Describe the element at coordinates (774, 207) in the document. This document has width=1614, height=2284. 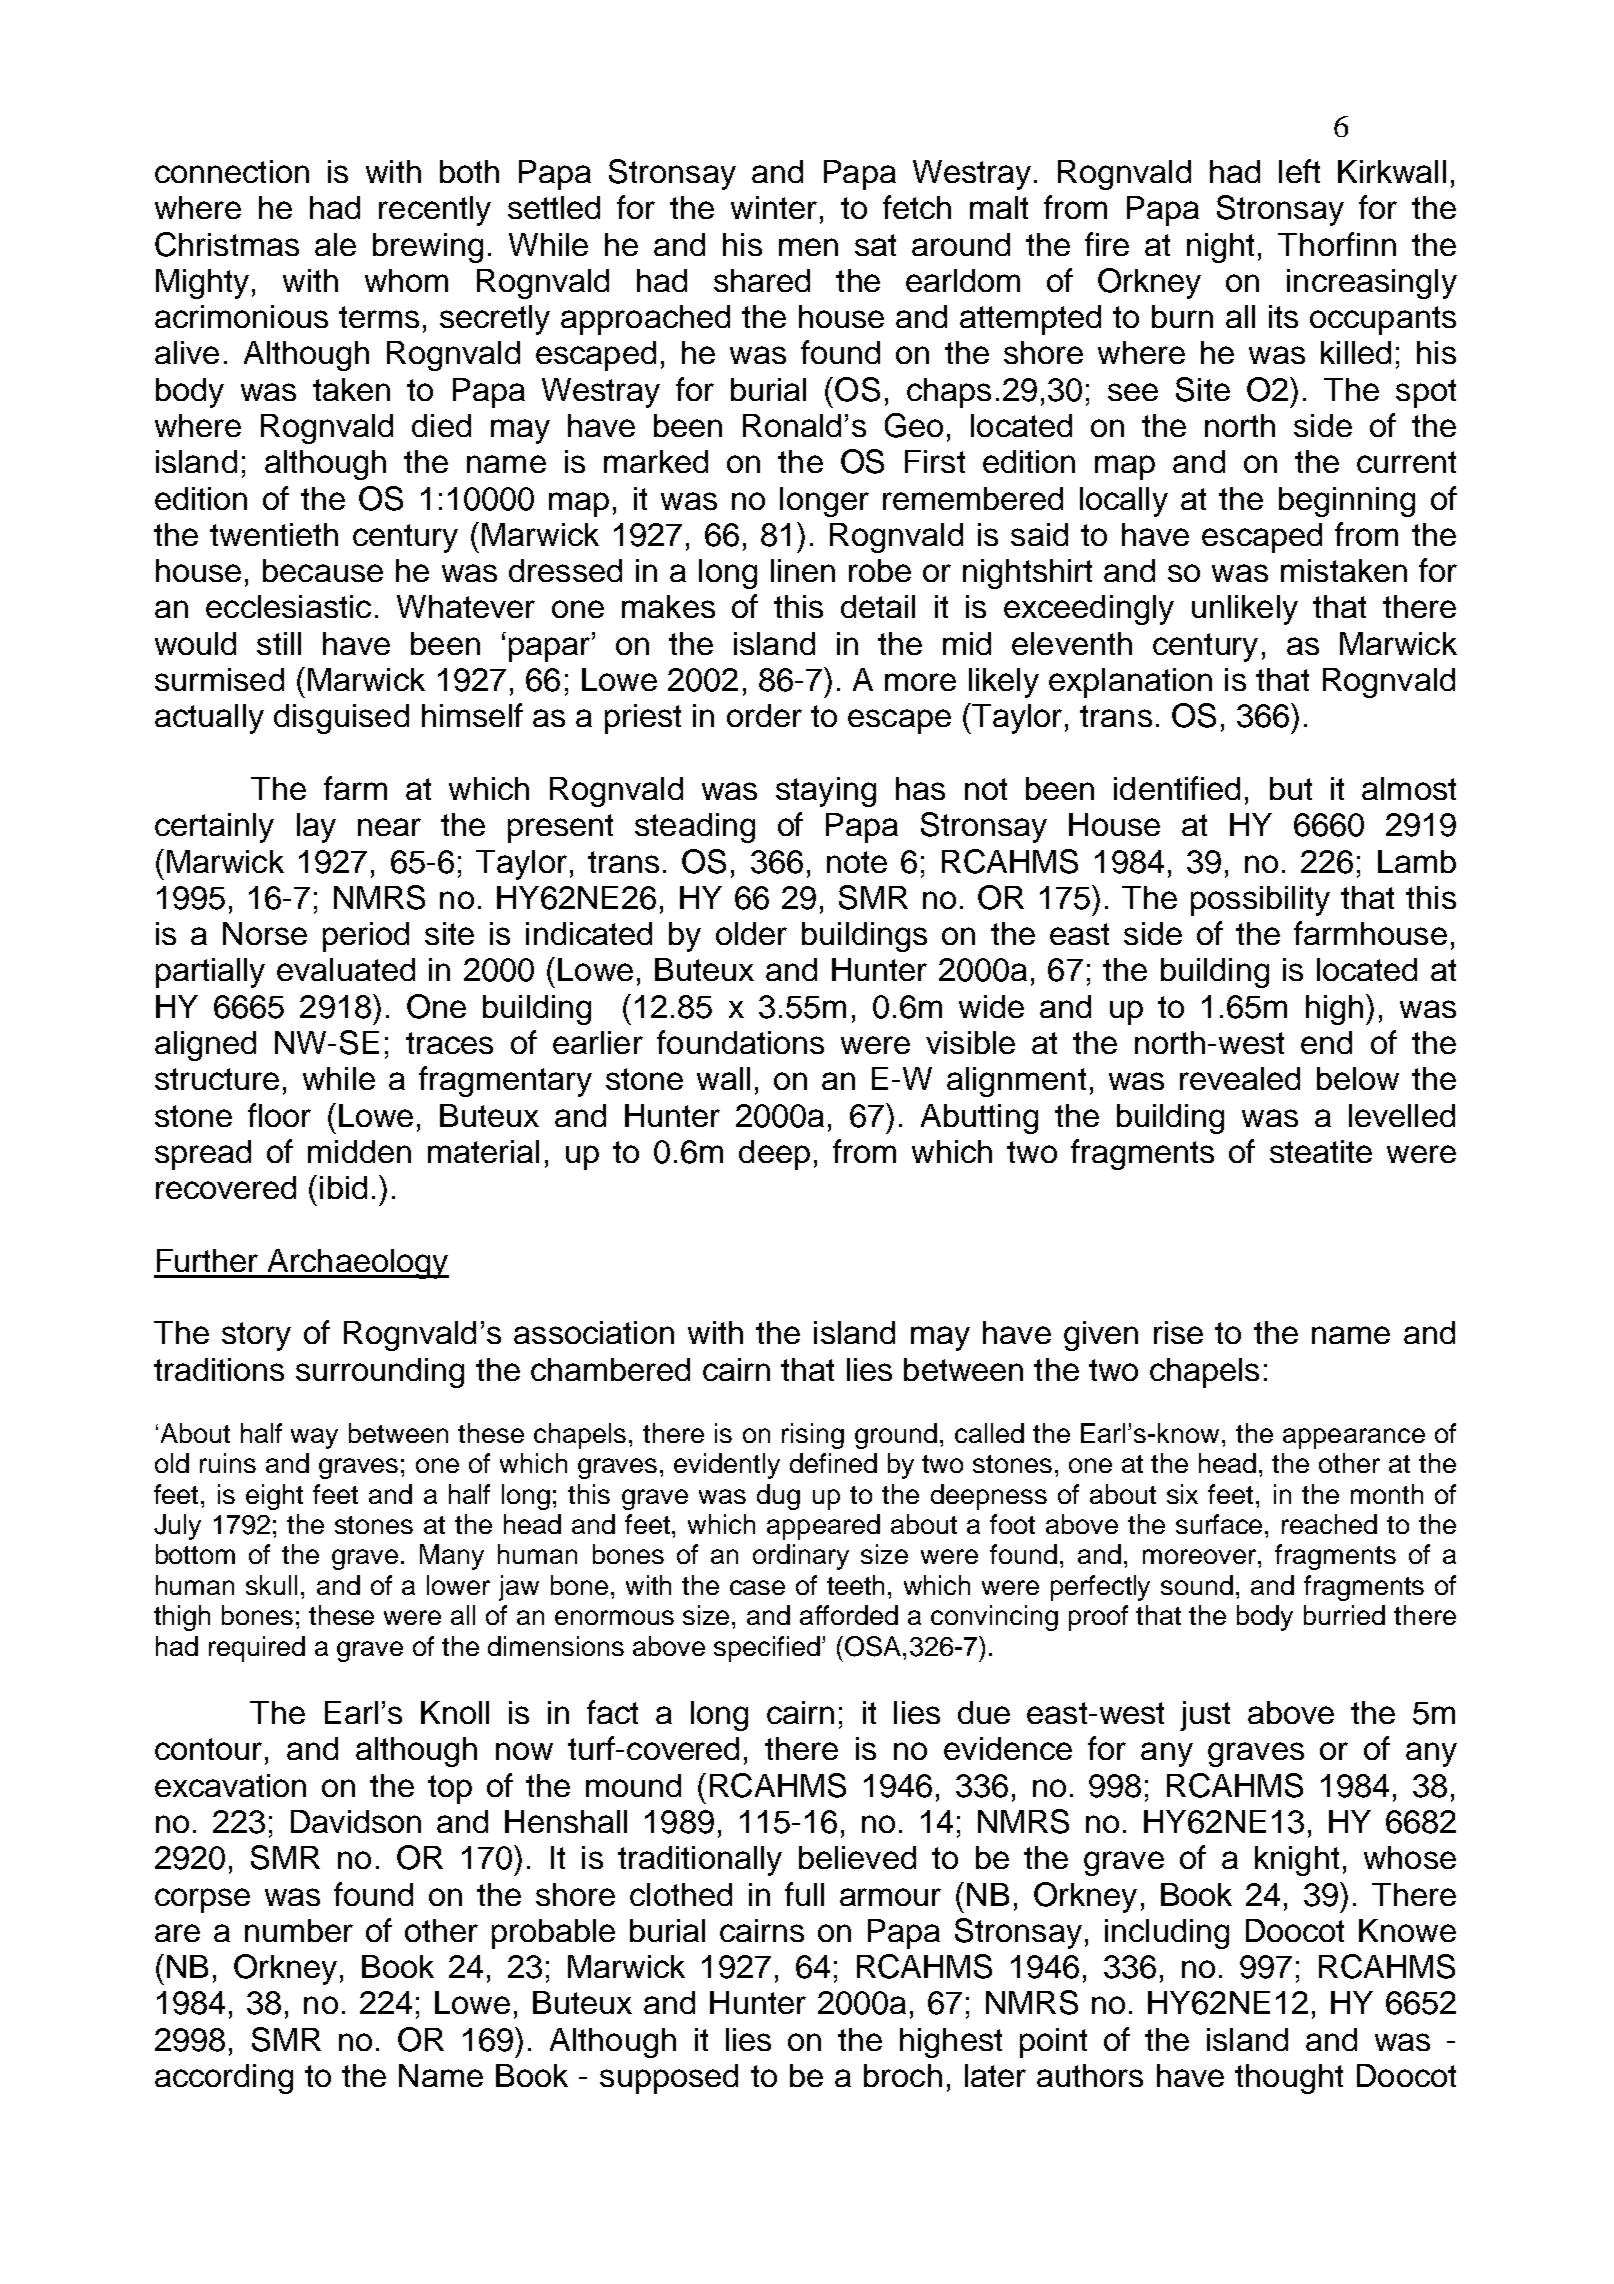
I see `winter` at that location.
